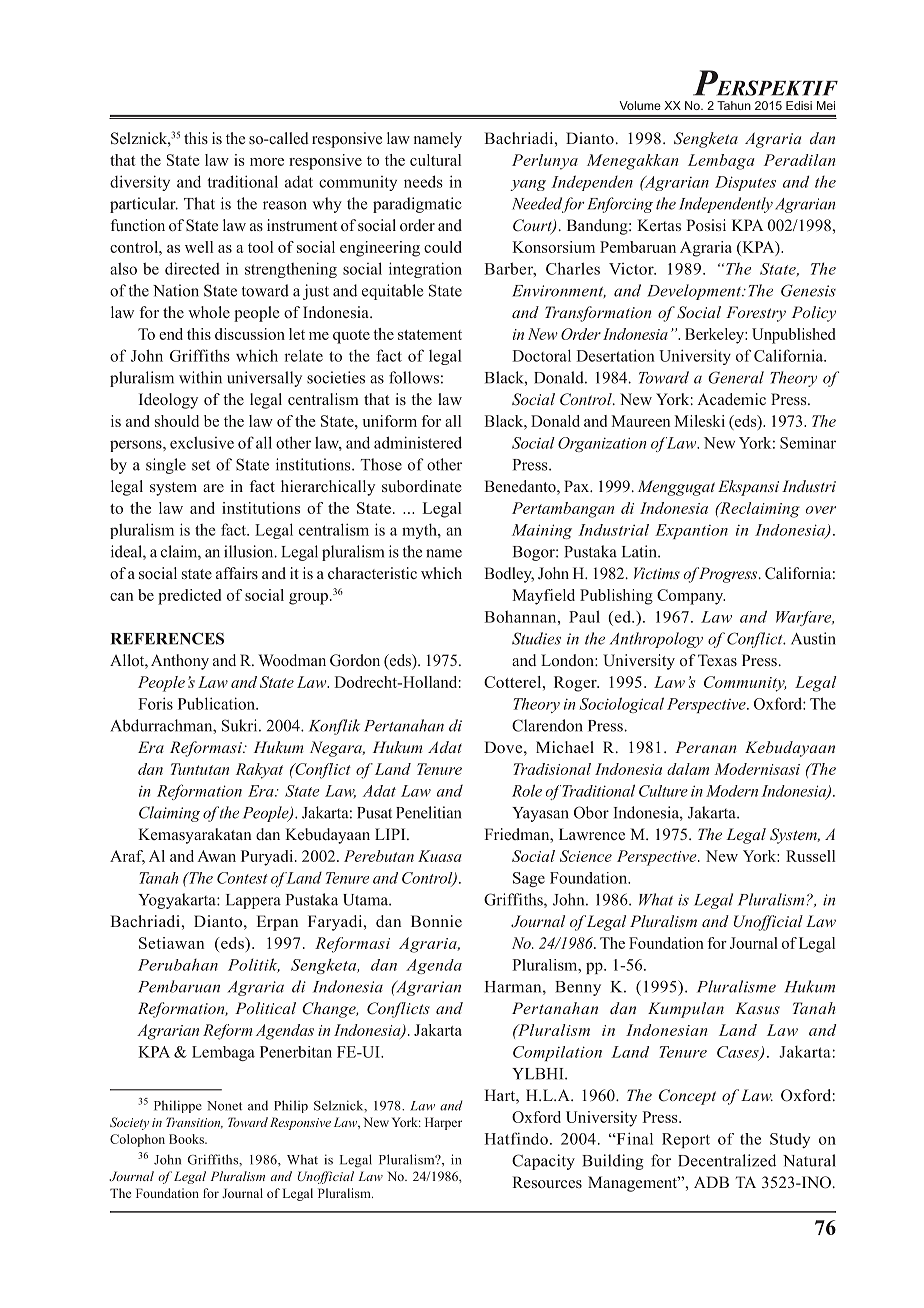  What do you see at coordinates (435, 160) in the screenshot?
I see `cultural` at bounding box center [435, 160].
